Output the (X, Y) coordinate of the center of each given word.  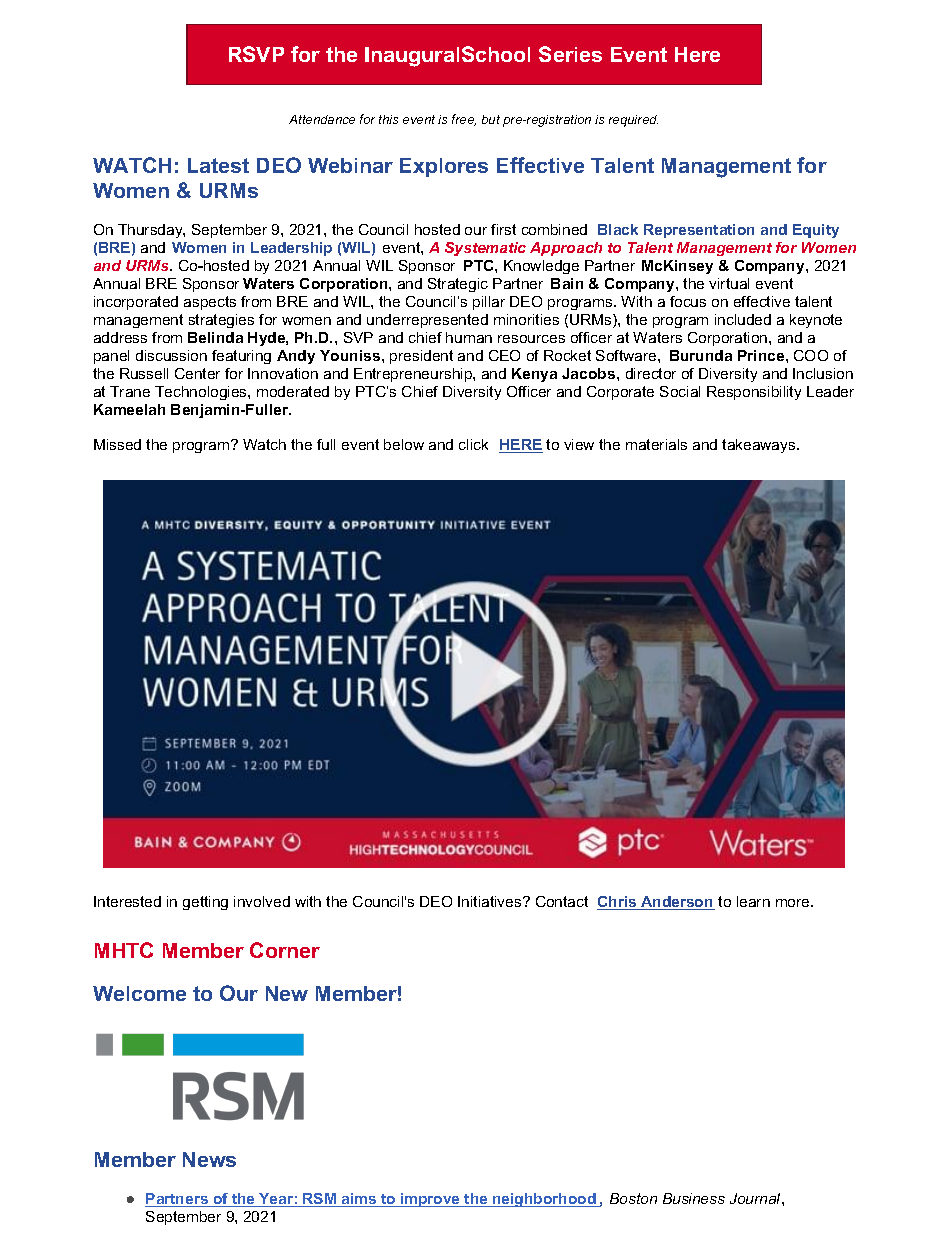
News (209, 1159)
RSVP (256, 54)
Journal (756, 1198)
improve (430, 1200)
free (464, 120)
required (633, 121)
